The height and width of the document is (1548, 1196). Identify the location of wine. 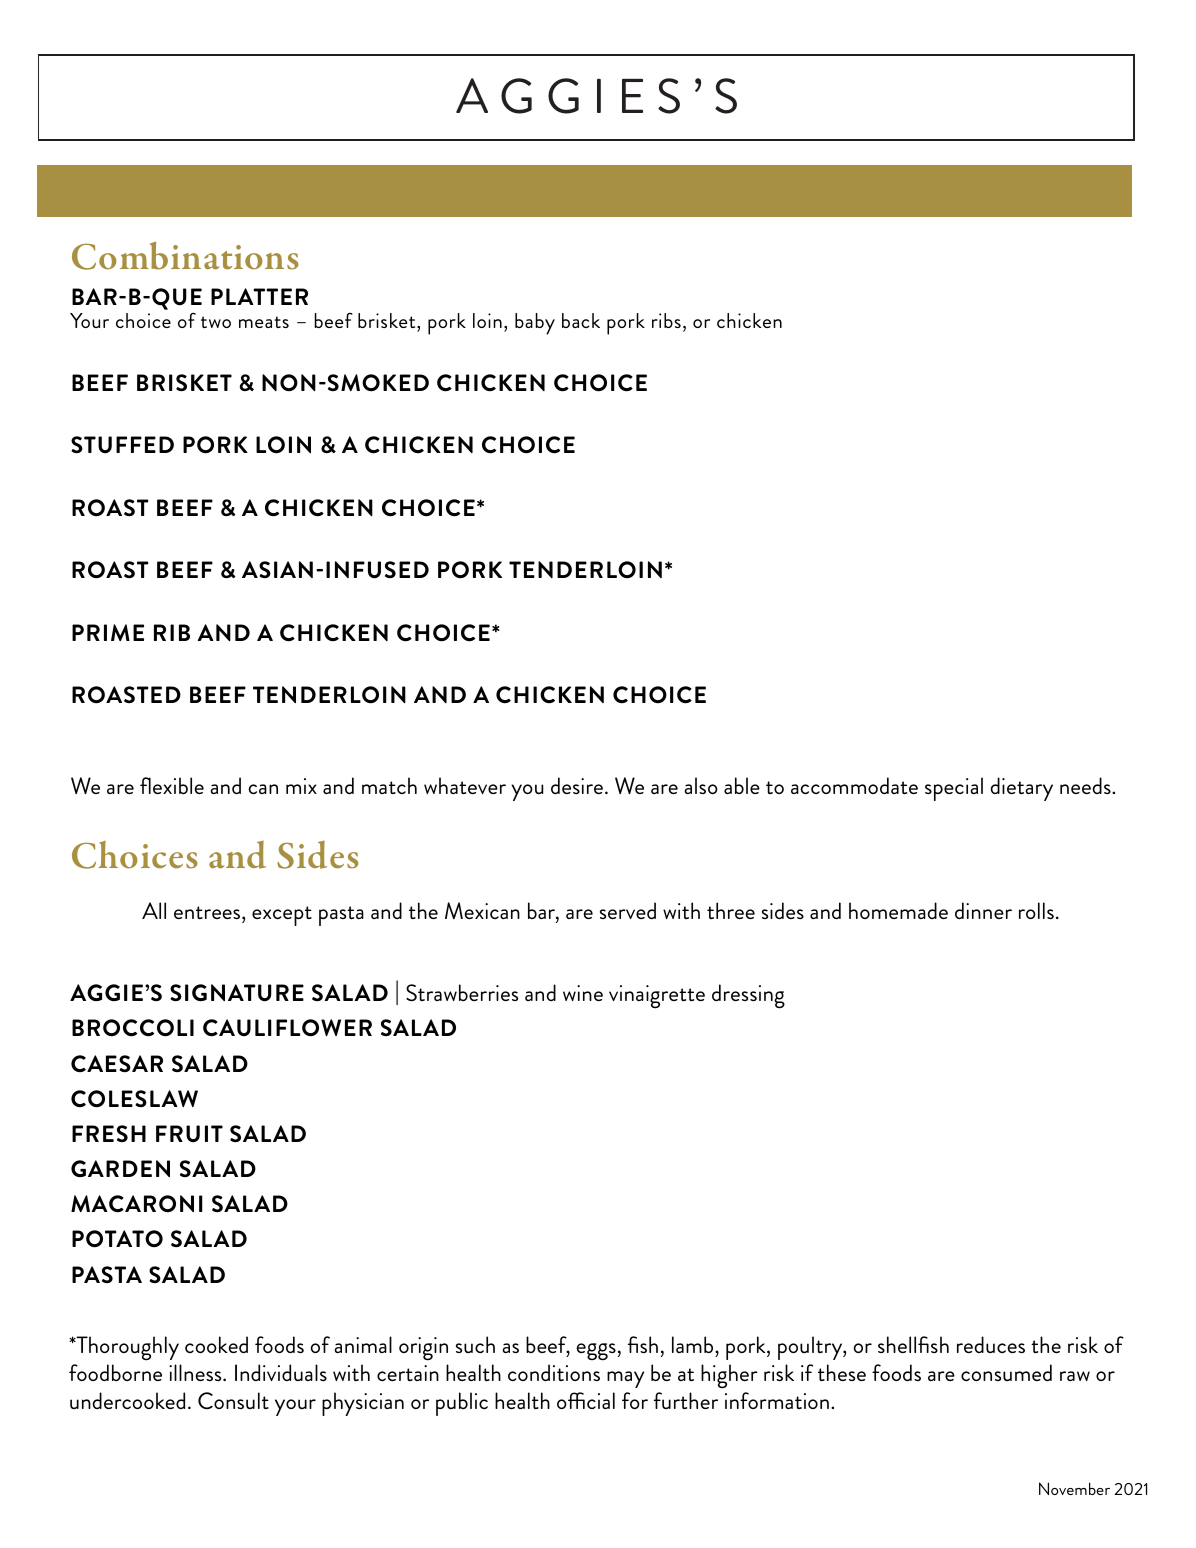
(583, 993).
